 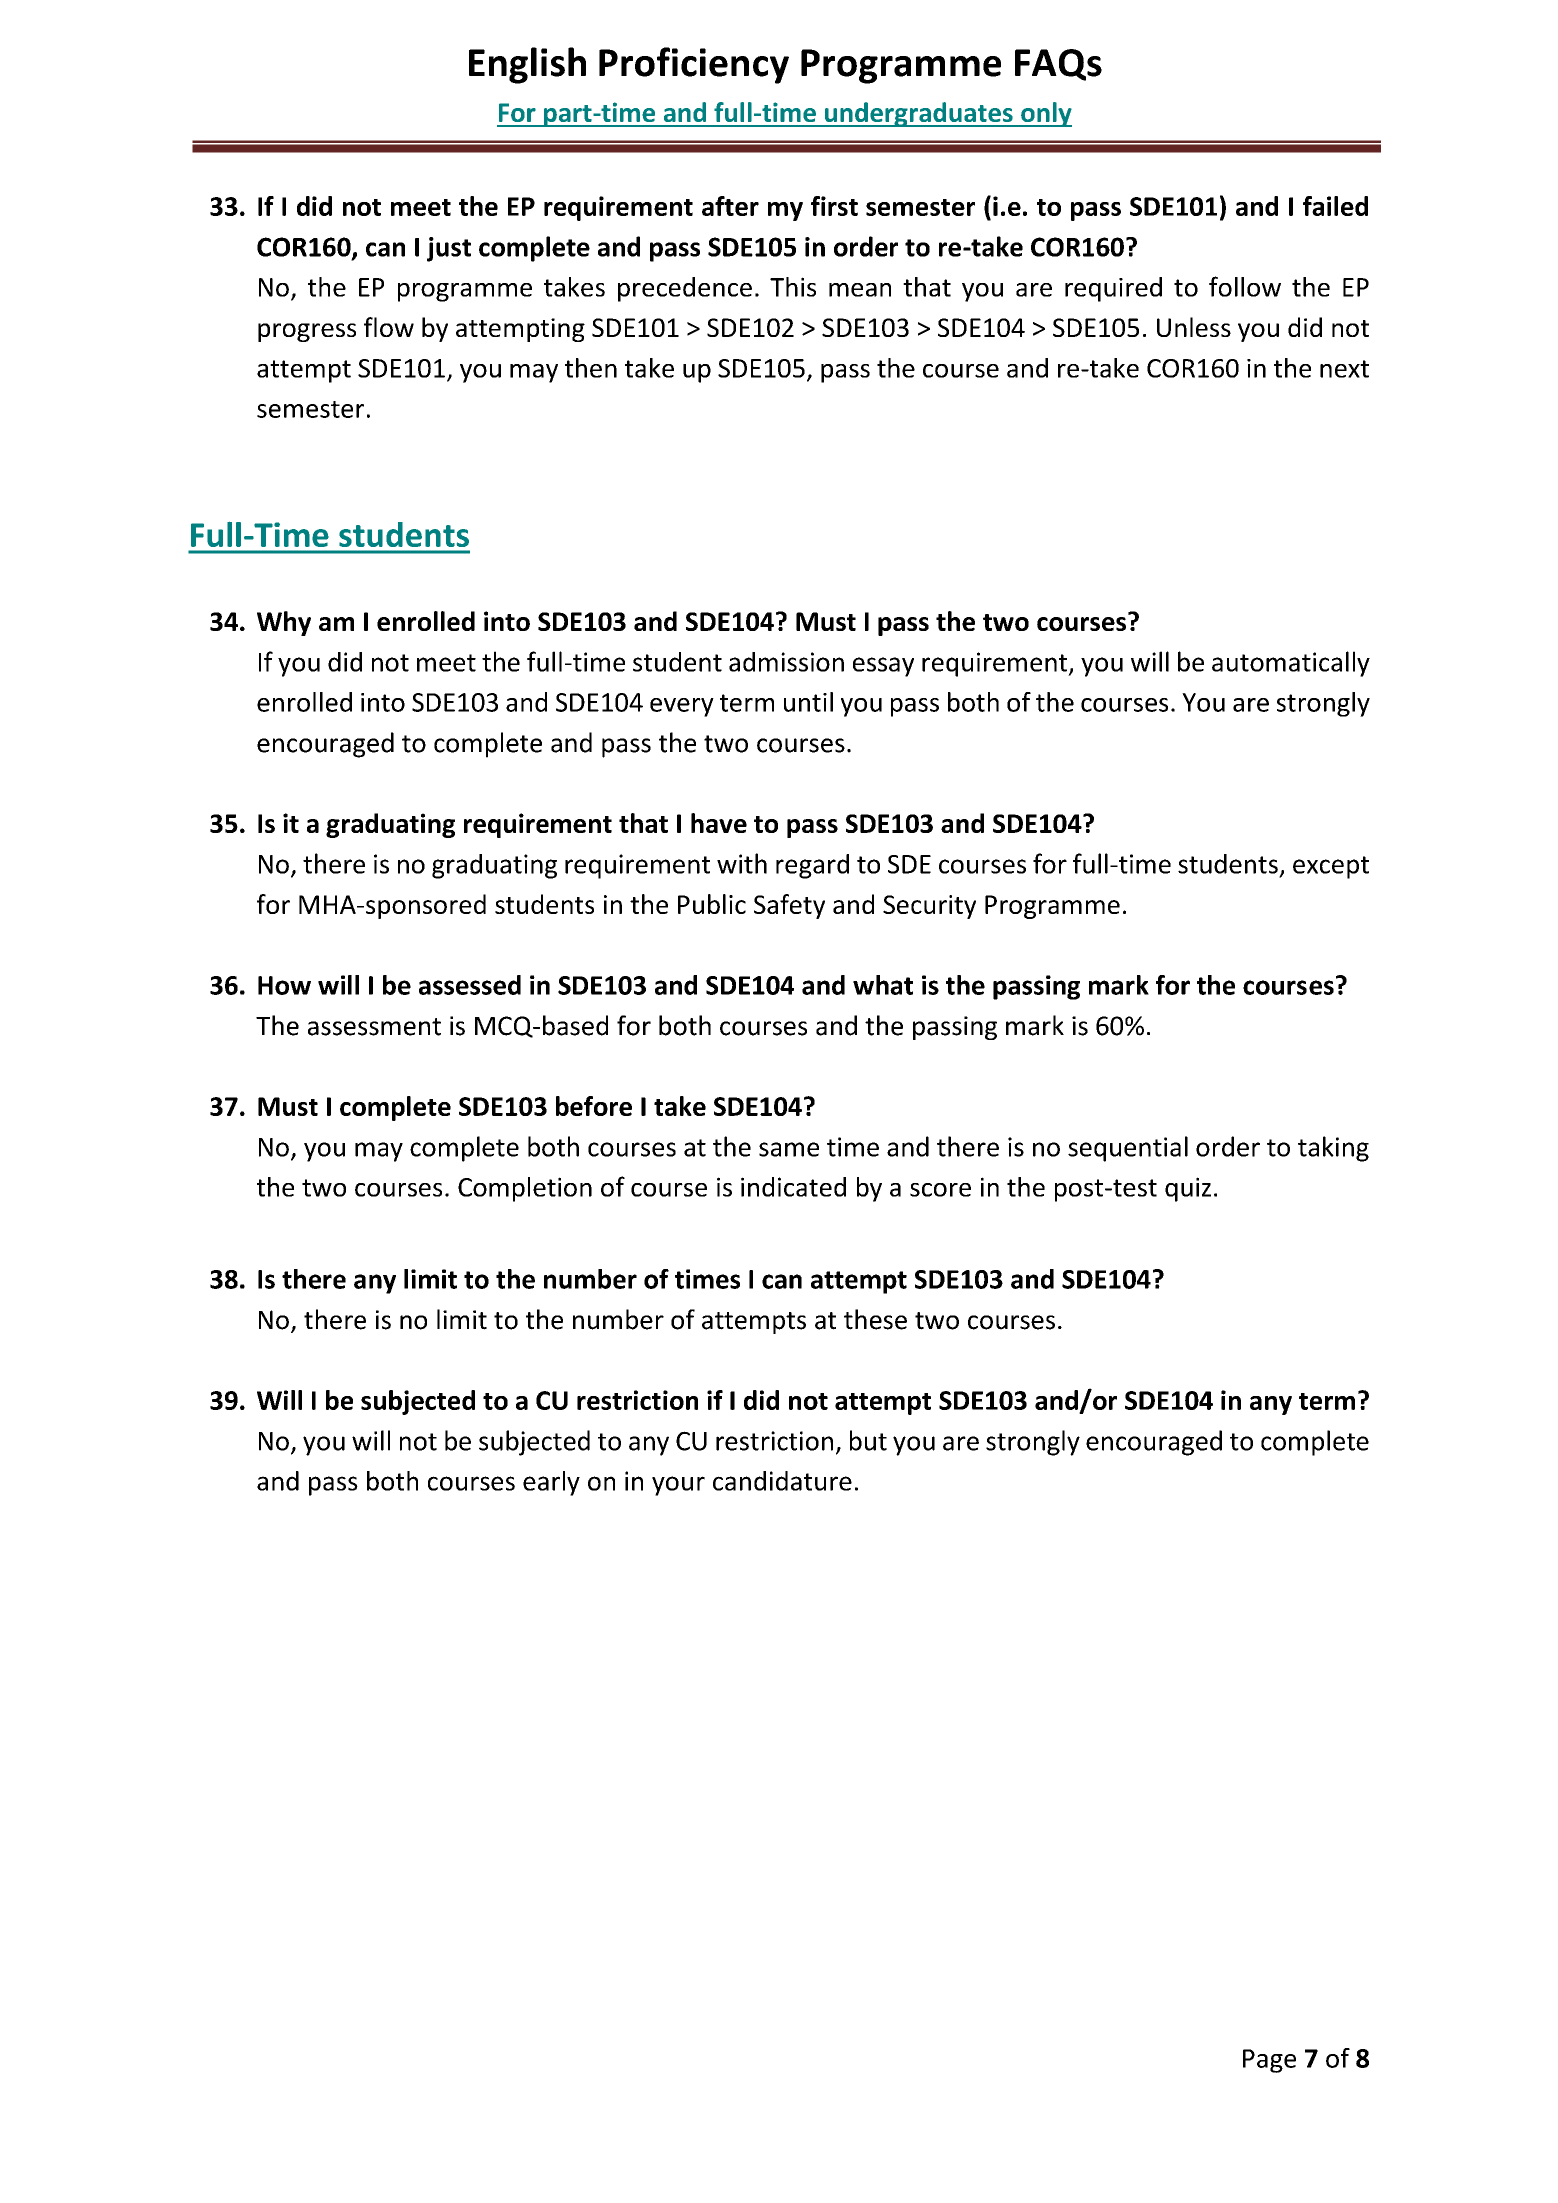 I want to click on quiz, so click(x=1188, y=1189).
